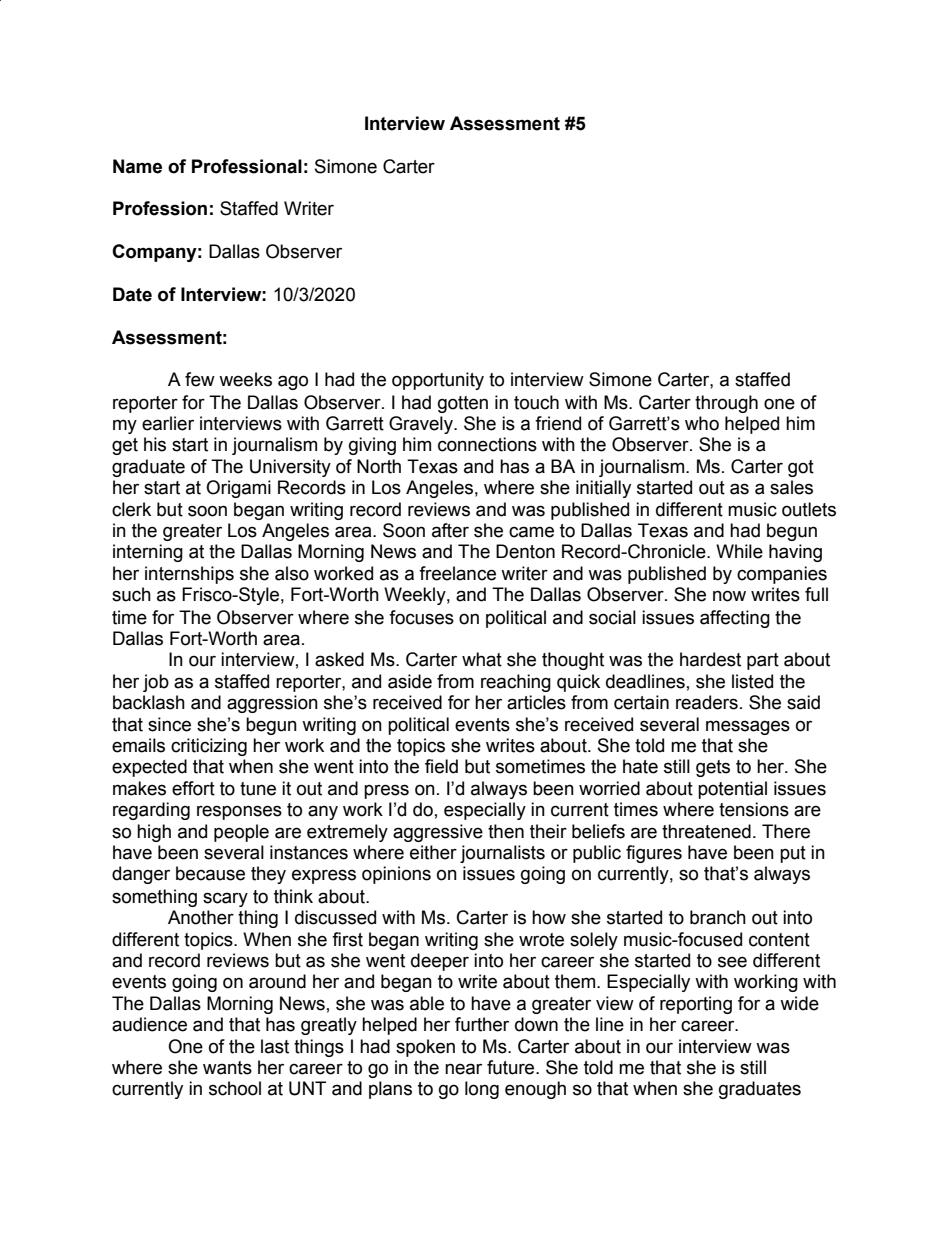 The image size is (952, 1233). Describe the element at coordinates (438, 381) in the screenshot. I see `opportunity` at that location.
